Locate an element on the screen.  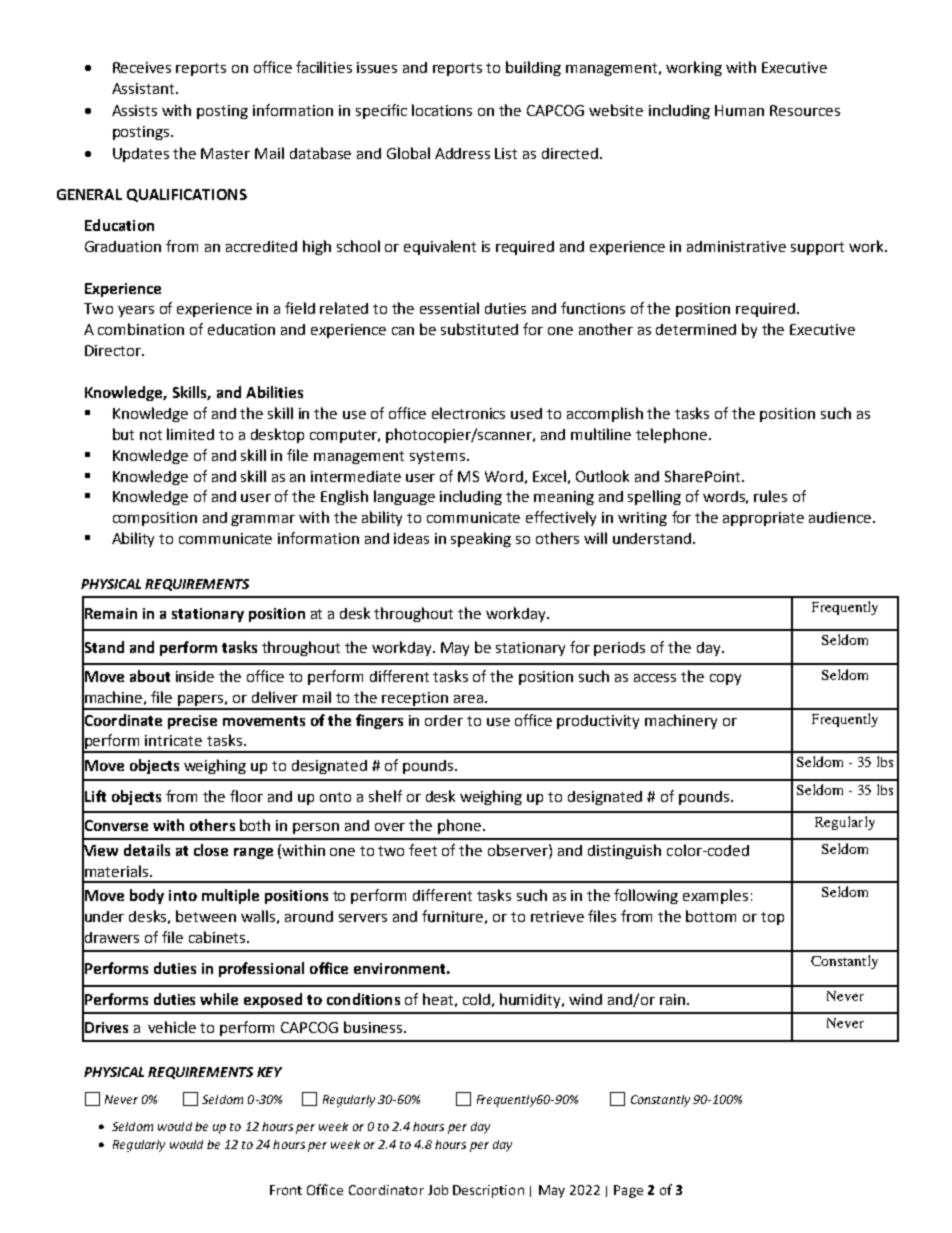
Human is located at coordinates (739, 110).
